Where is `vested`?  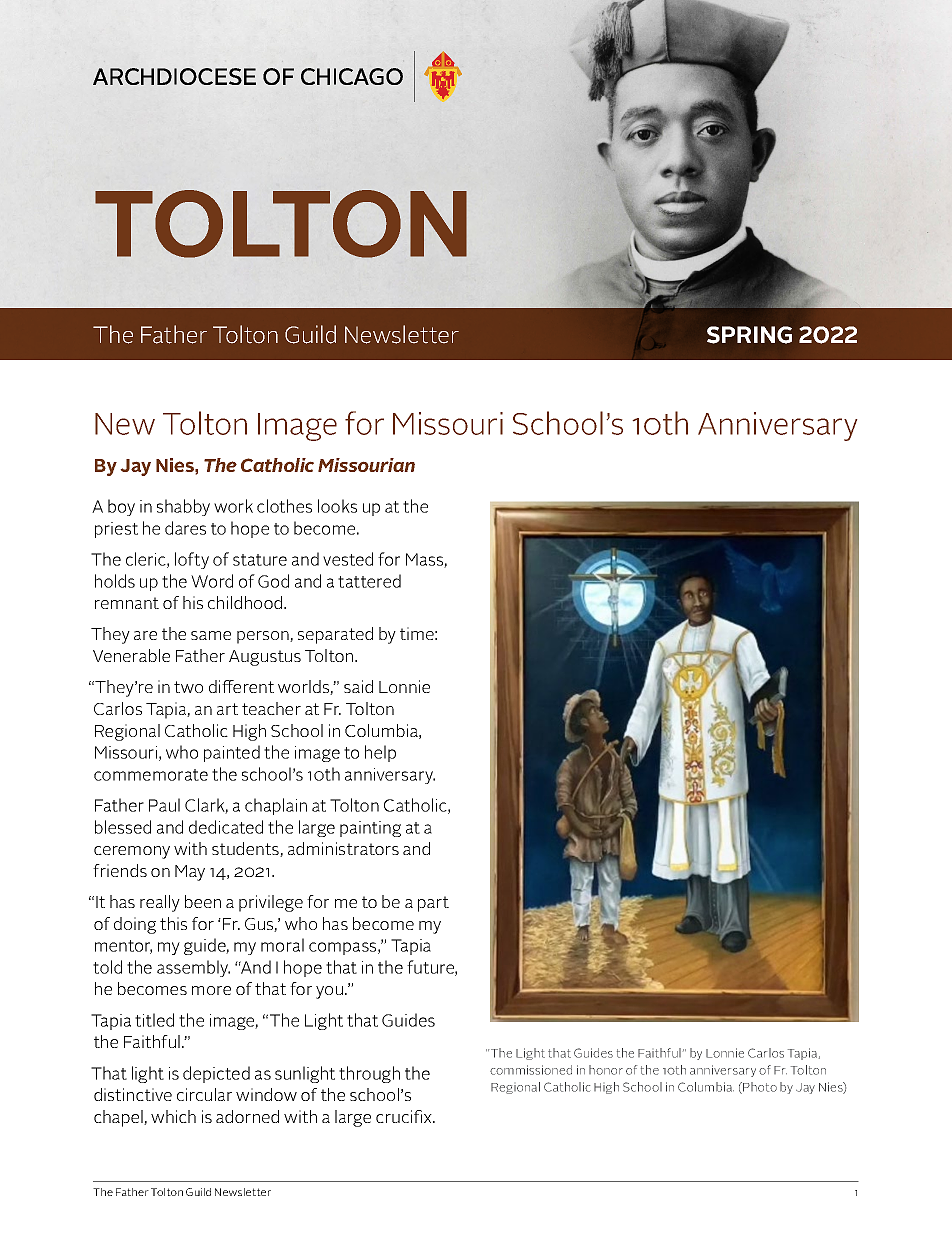 vested is located at coordinates (348, 559).
